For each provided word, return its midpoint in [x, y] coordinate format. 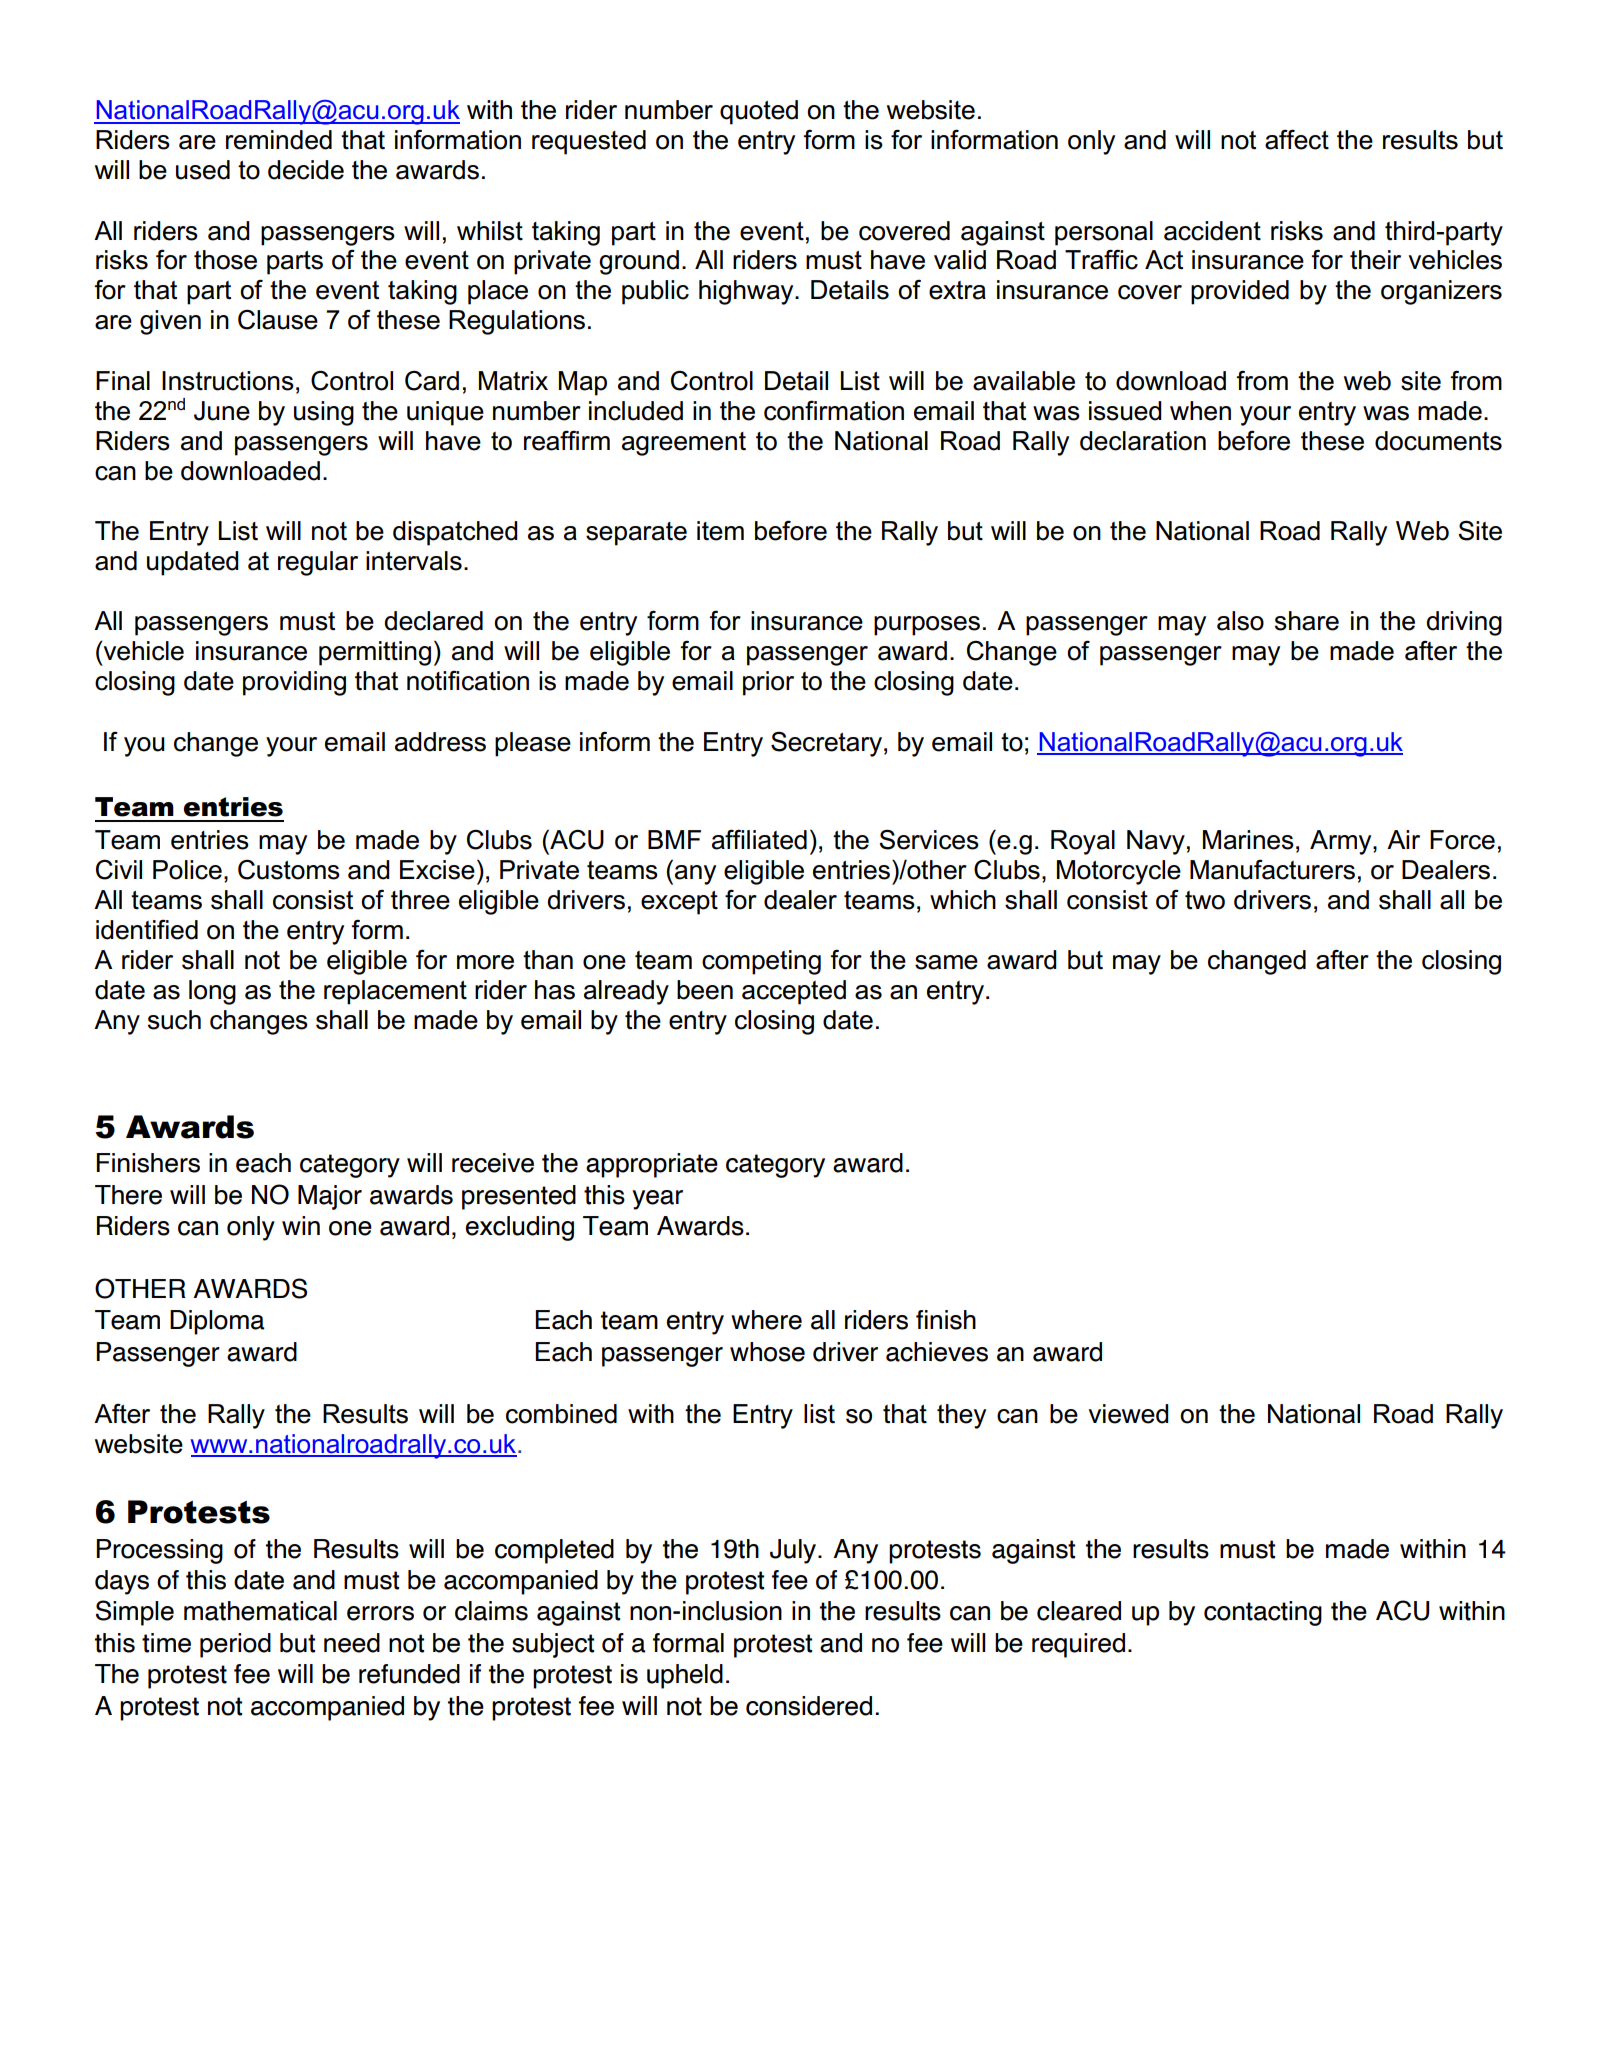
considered [809, 1706]
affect [1297, 139]
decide [306, 170]
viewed [1128, 1414]
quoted [759, 112]
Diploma [217, 1322]
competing [761, 962]
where [766, 1320]
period [235, 1645]
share [1307, 621]
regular [318, 563]
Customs [289, 870]
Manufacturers [1272, 870]
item [720, 531]
